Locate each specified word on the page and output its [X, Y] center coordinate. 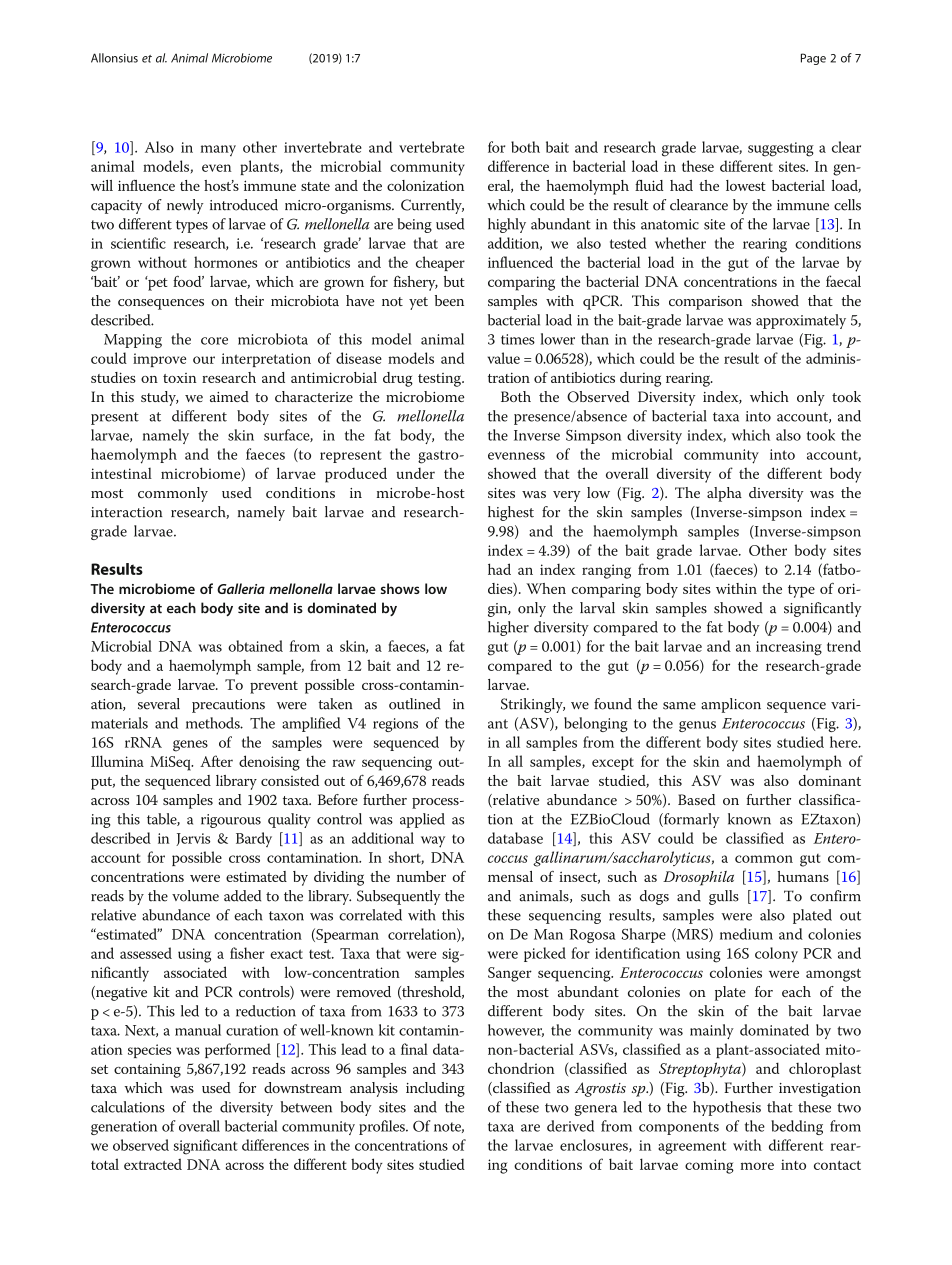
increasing [789, 648]
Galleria [241, 588]
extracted [153, 1164]
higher [508, 628]
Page [813, 59]
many [218, 150]
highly [507, 225]
